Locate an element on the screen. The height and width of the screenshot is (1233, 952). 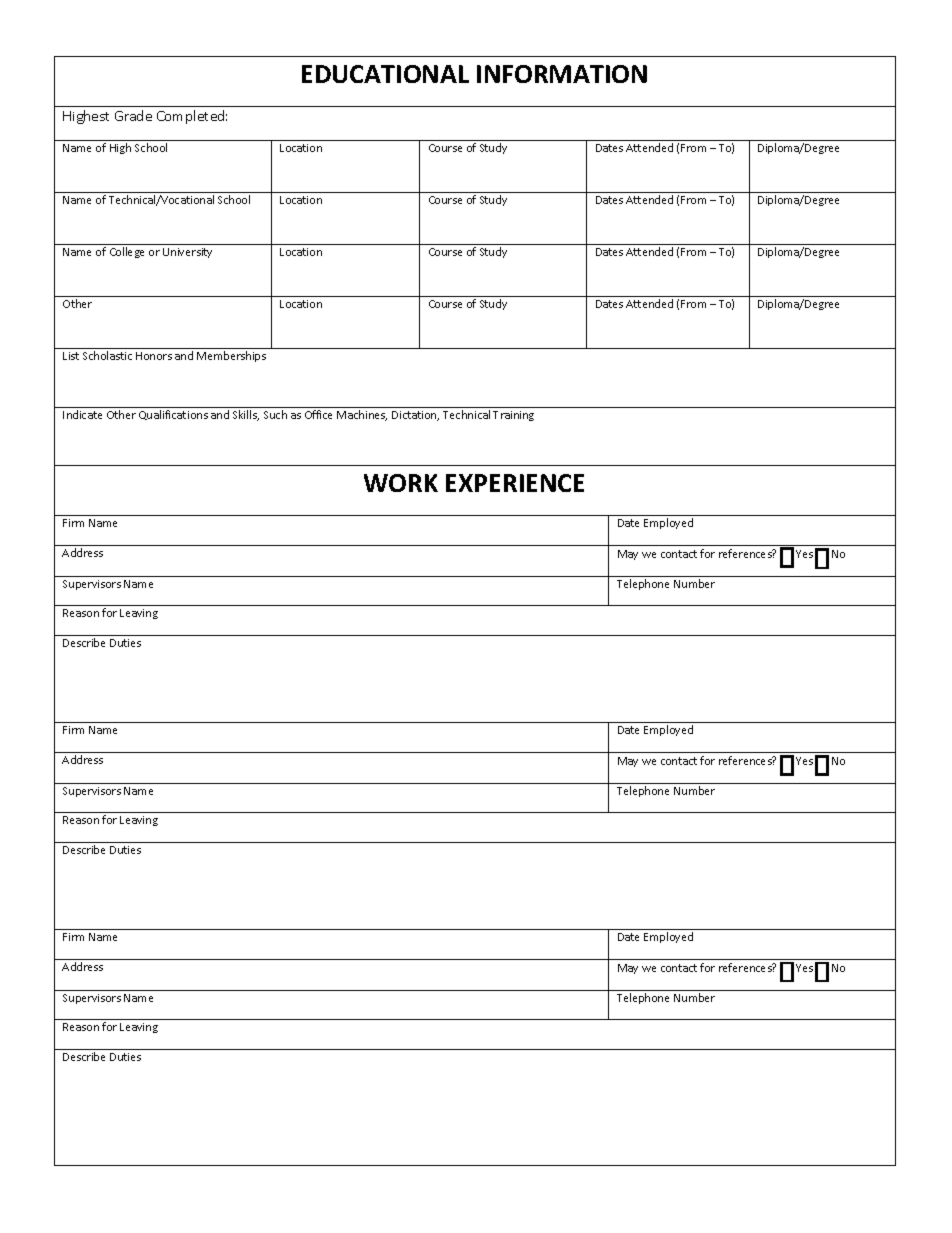
Qualifications is located at coordinates (173, 415).
